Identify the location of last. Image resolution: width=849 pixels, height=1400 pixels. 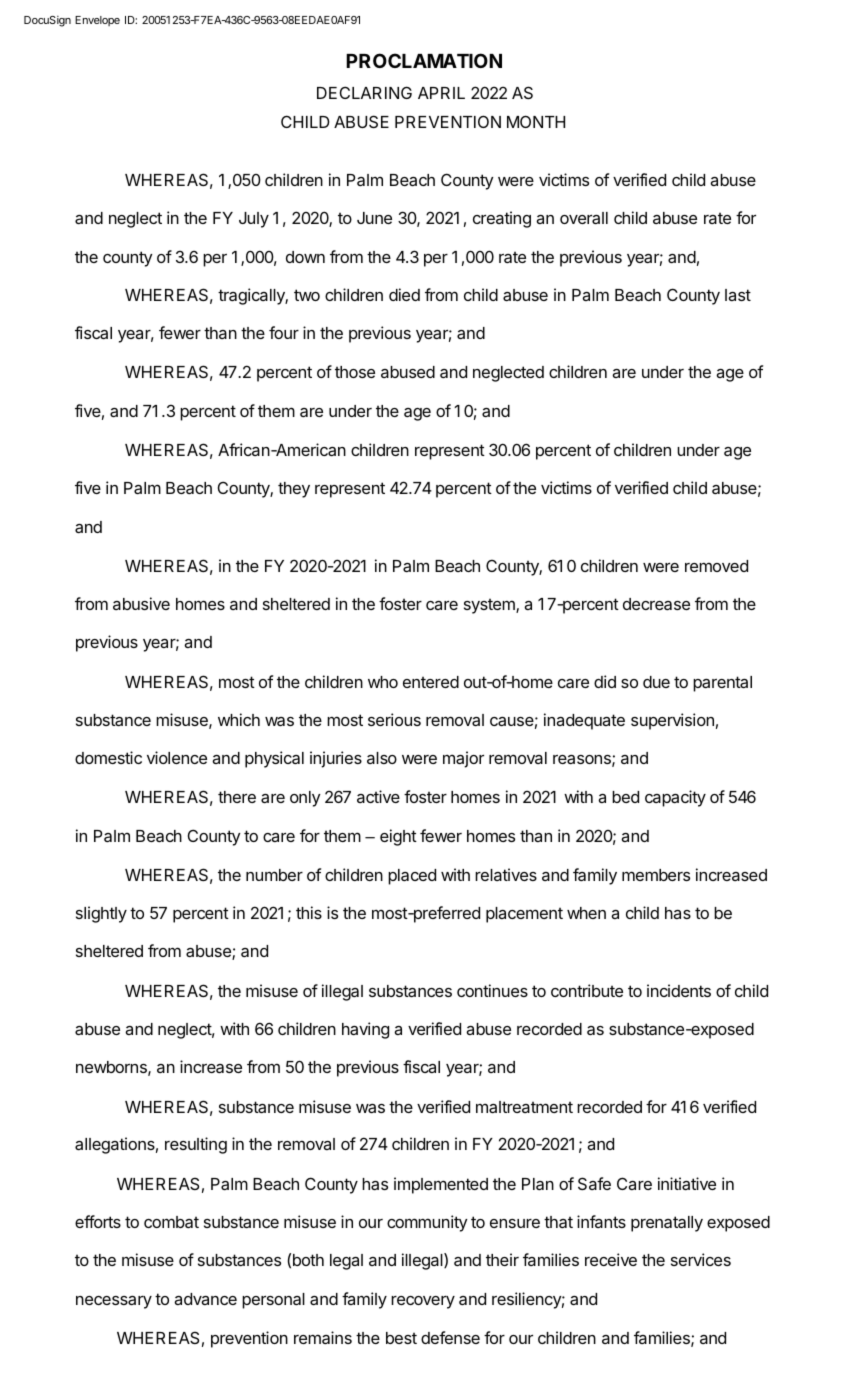
(738, 295).
